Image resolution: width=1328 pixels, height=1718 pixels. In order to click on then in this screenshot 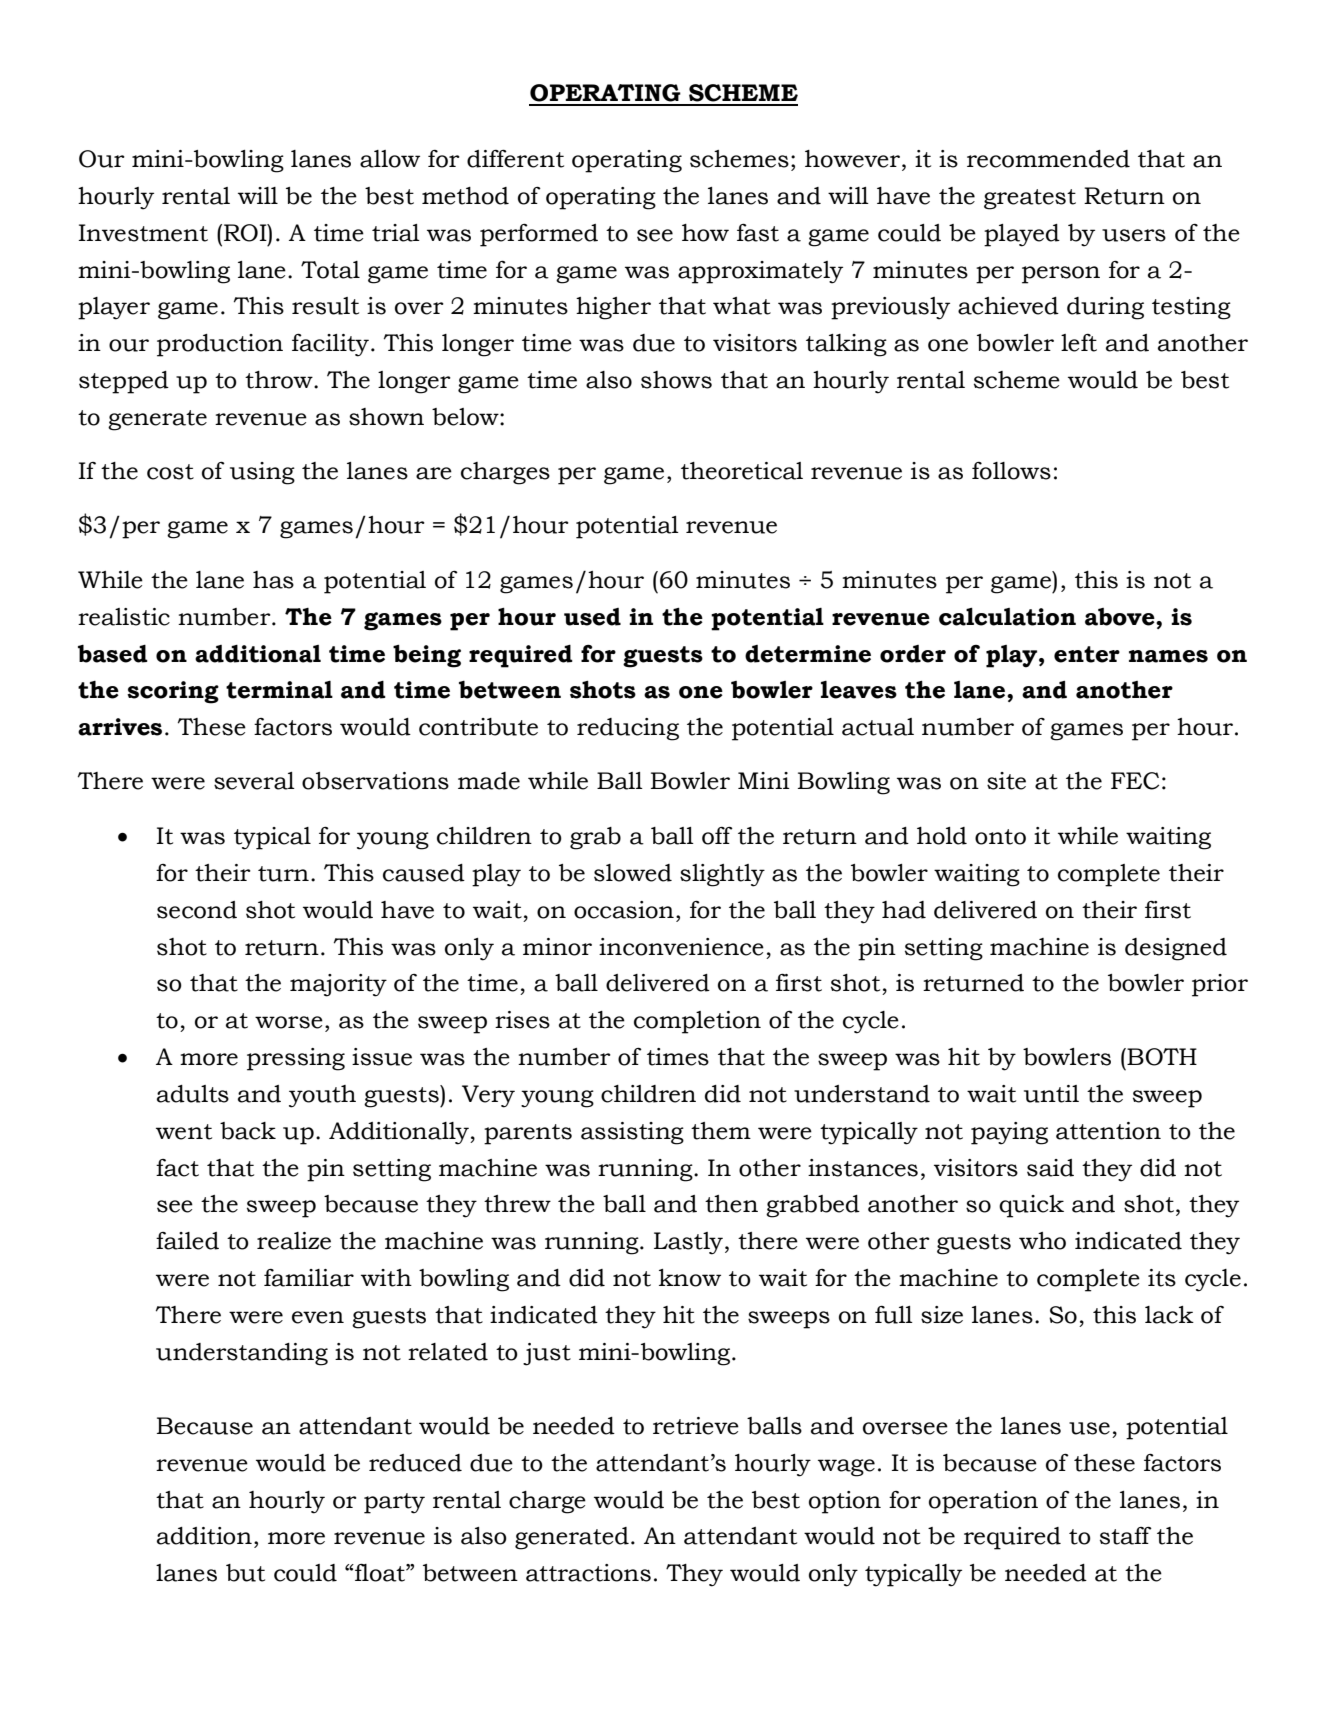, I will do `click(731, 1204)`.
